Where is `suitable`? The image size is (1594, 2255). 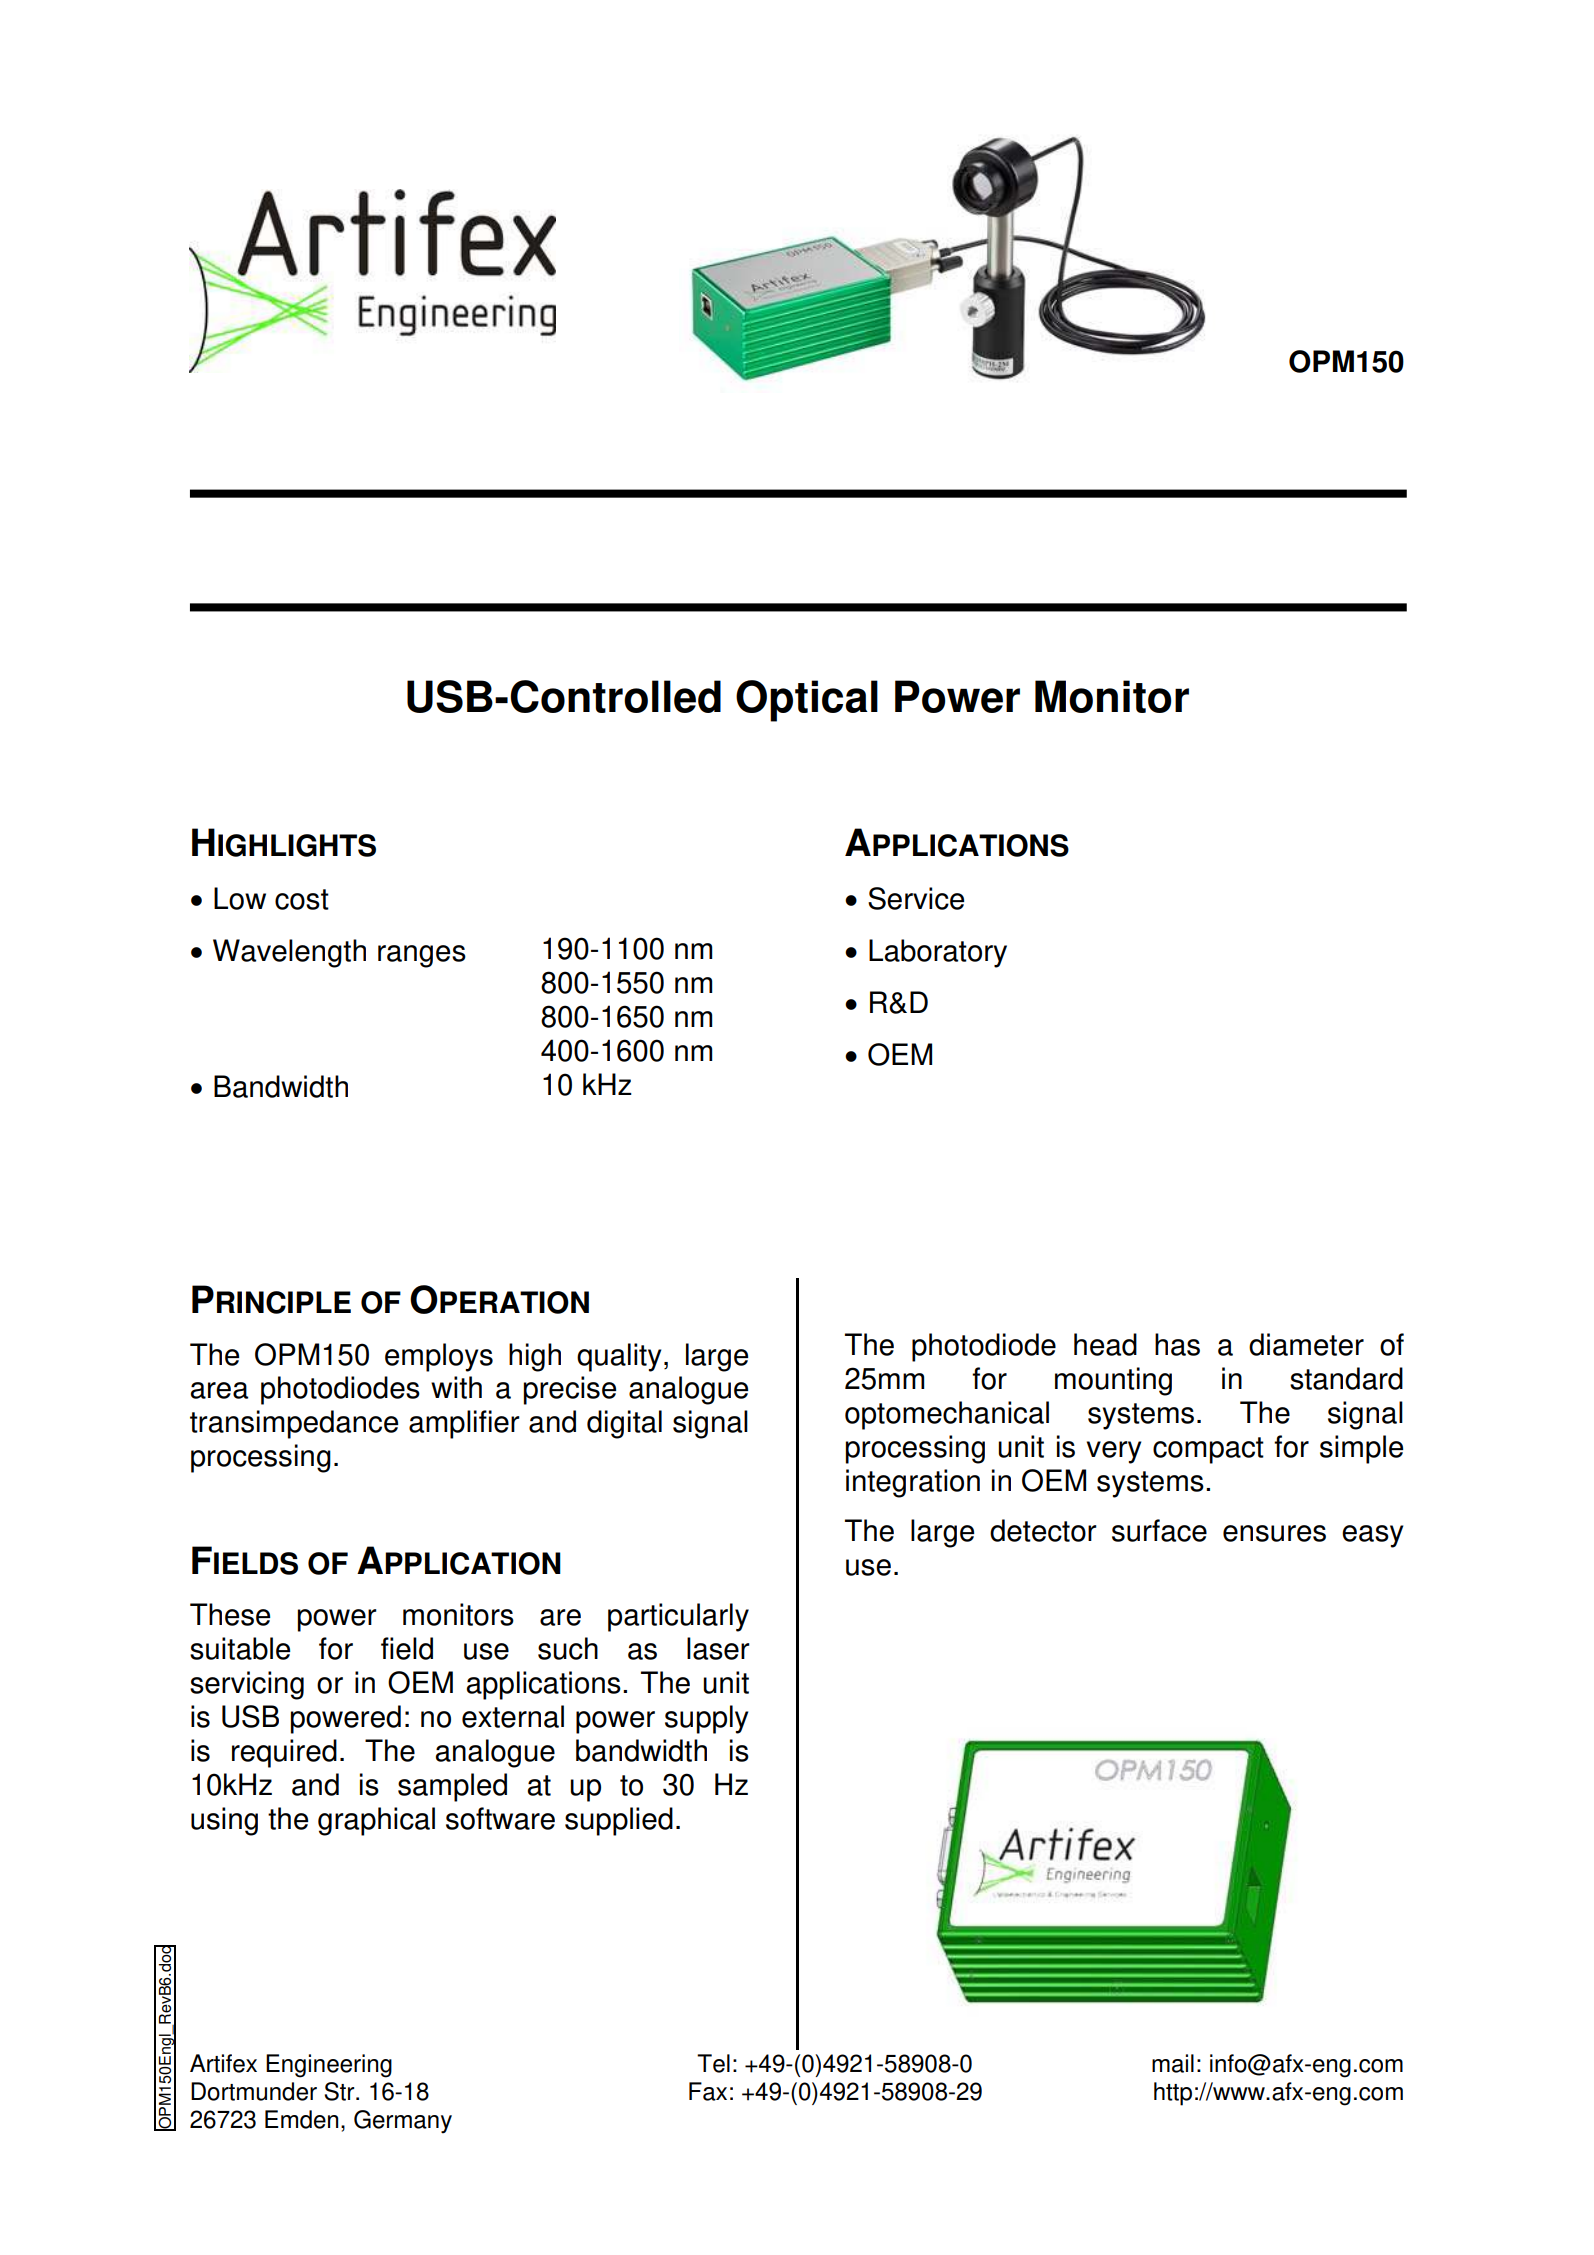 suitable is located at coordinates (240, 1648).
